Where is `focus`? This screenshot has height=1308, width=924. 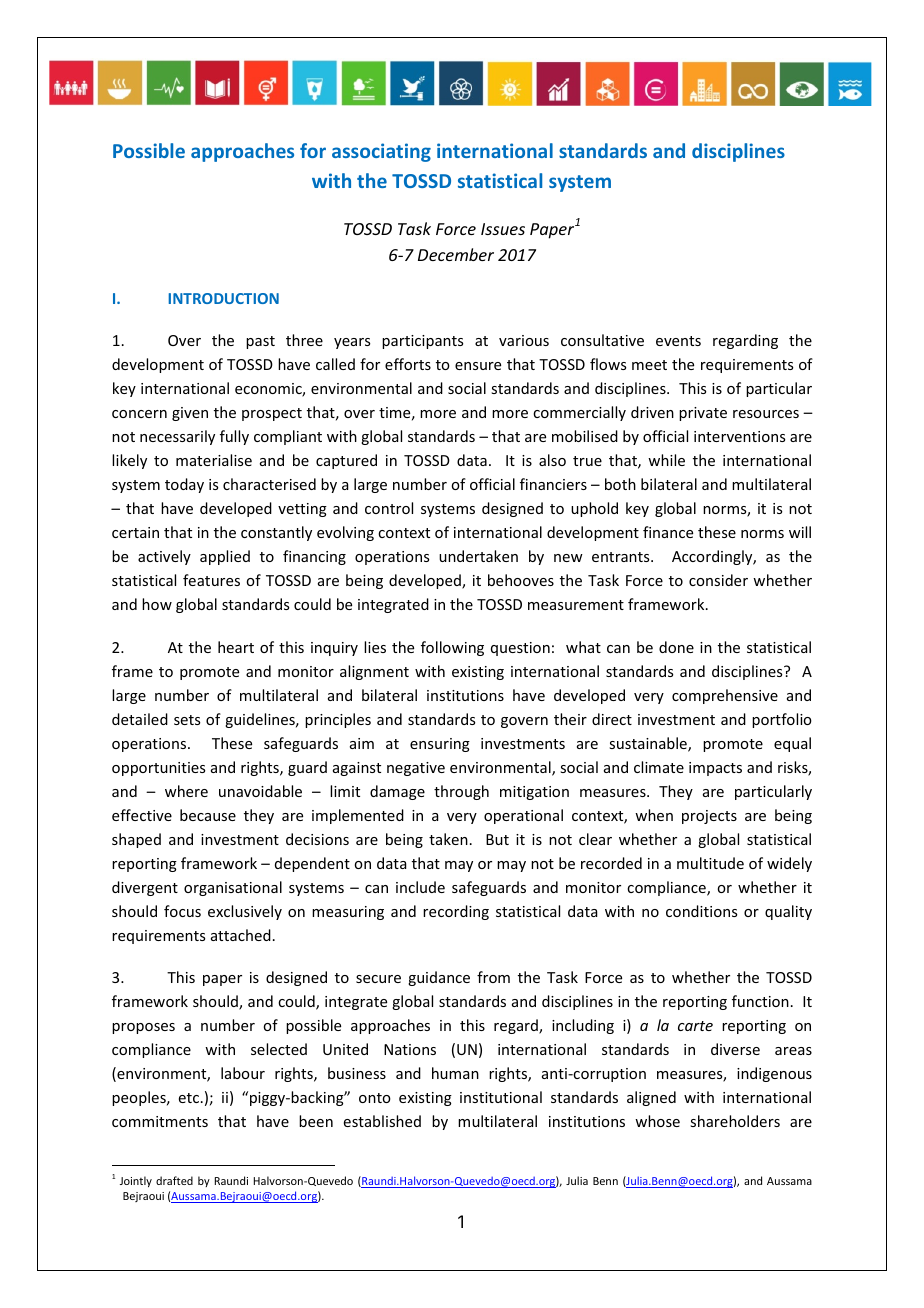
focus is located at coordinates (182, 911).
